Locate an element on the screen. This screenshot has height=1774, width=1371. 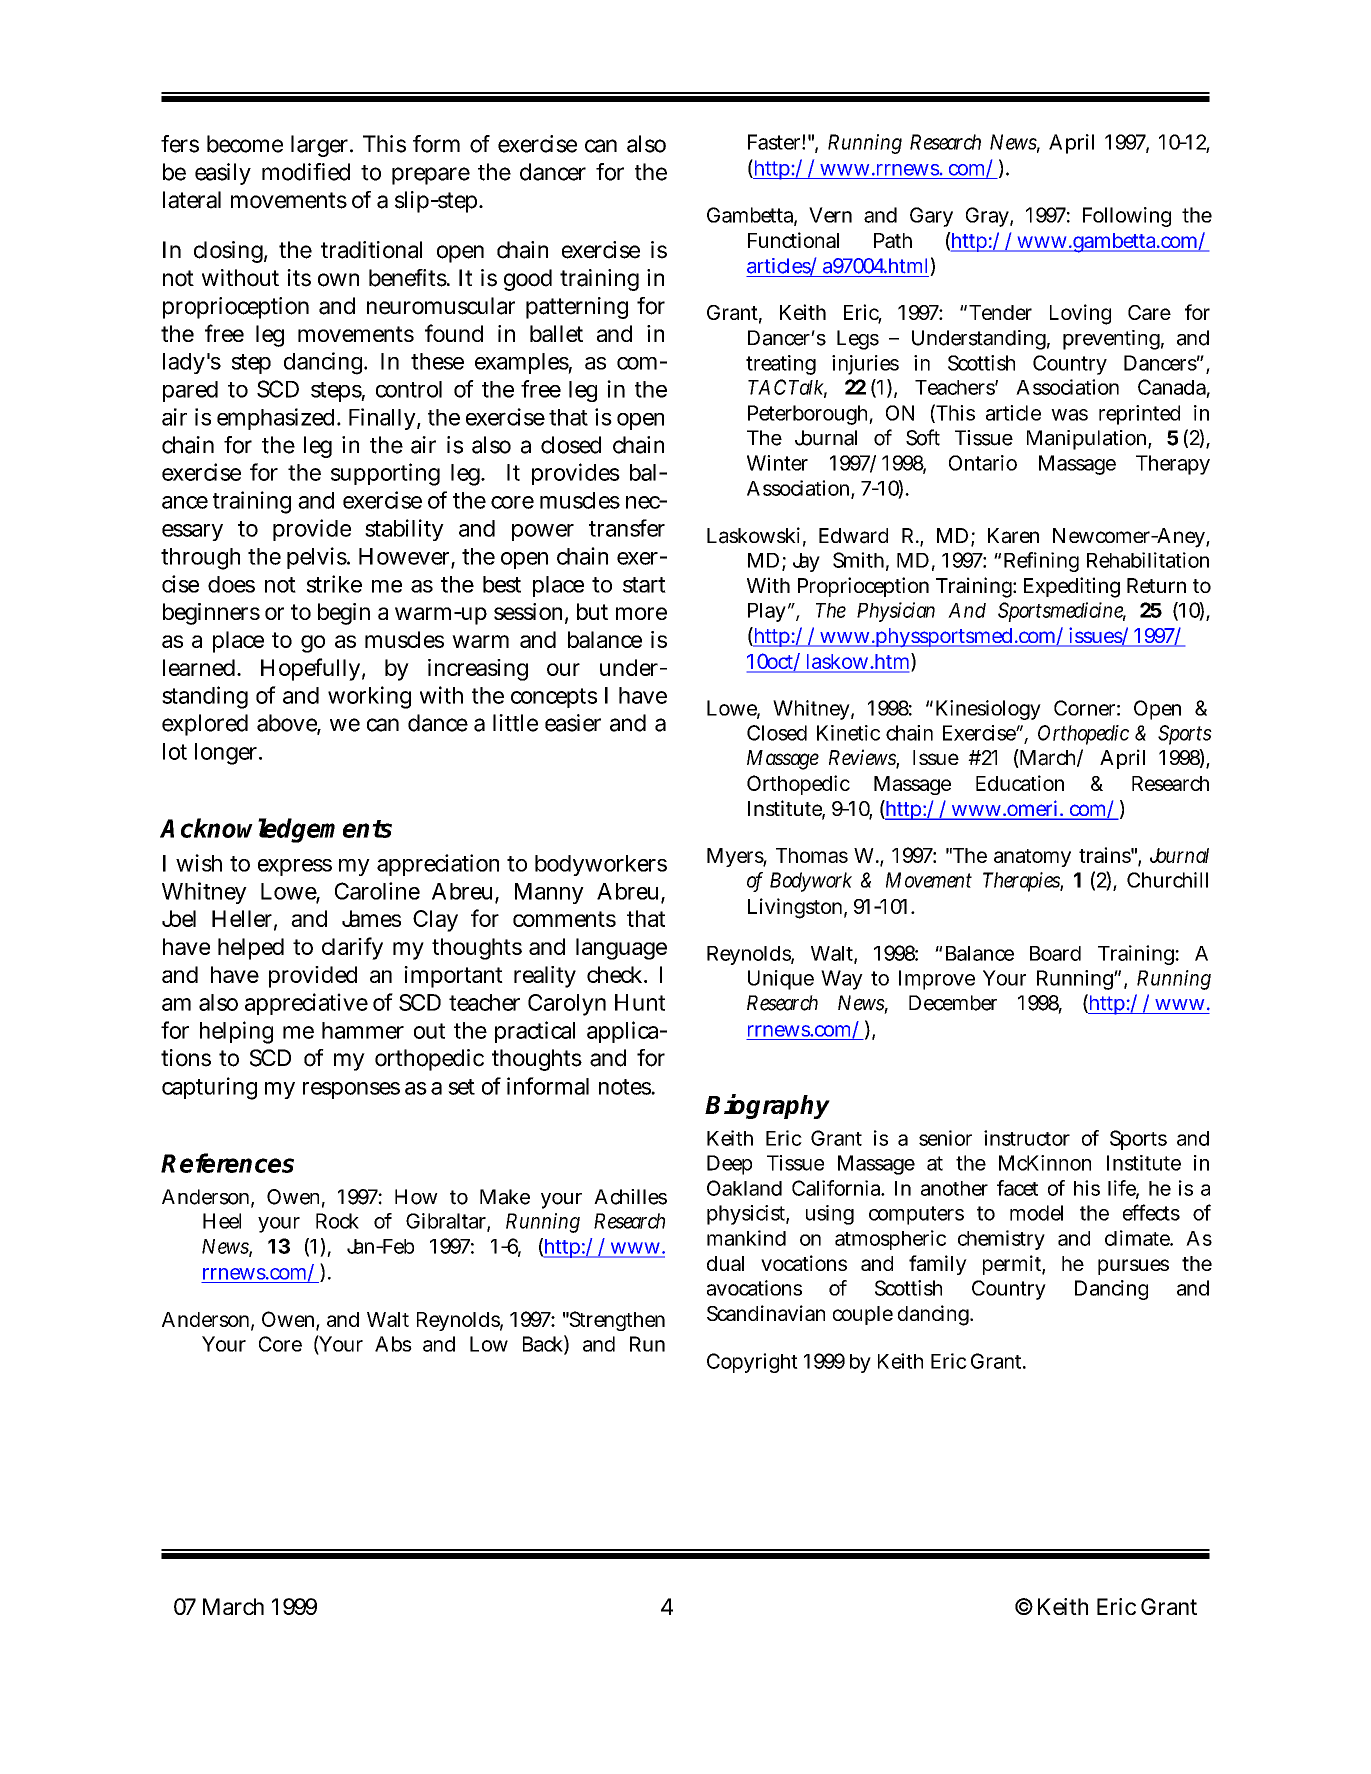
Functional is located at coordinates (793, 240).
